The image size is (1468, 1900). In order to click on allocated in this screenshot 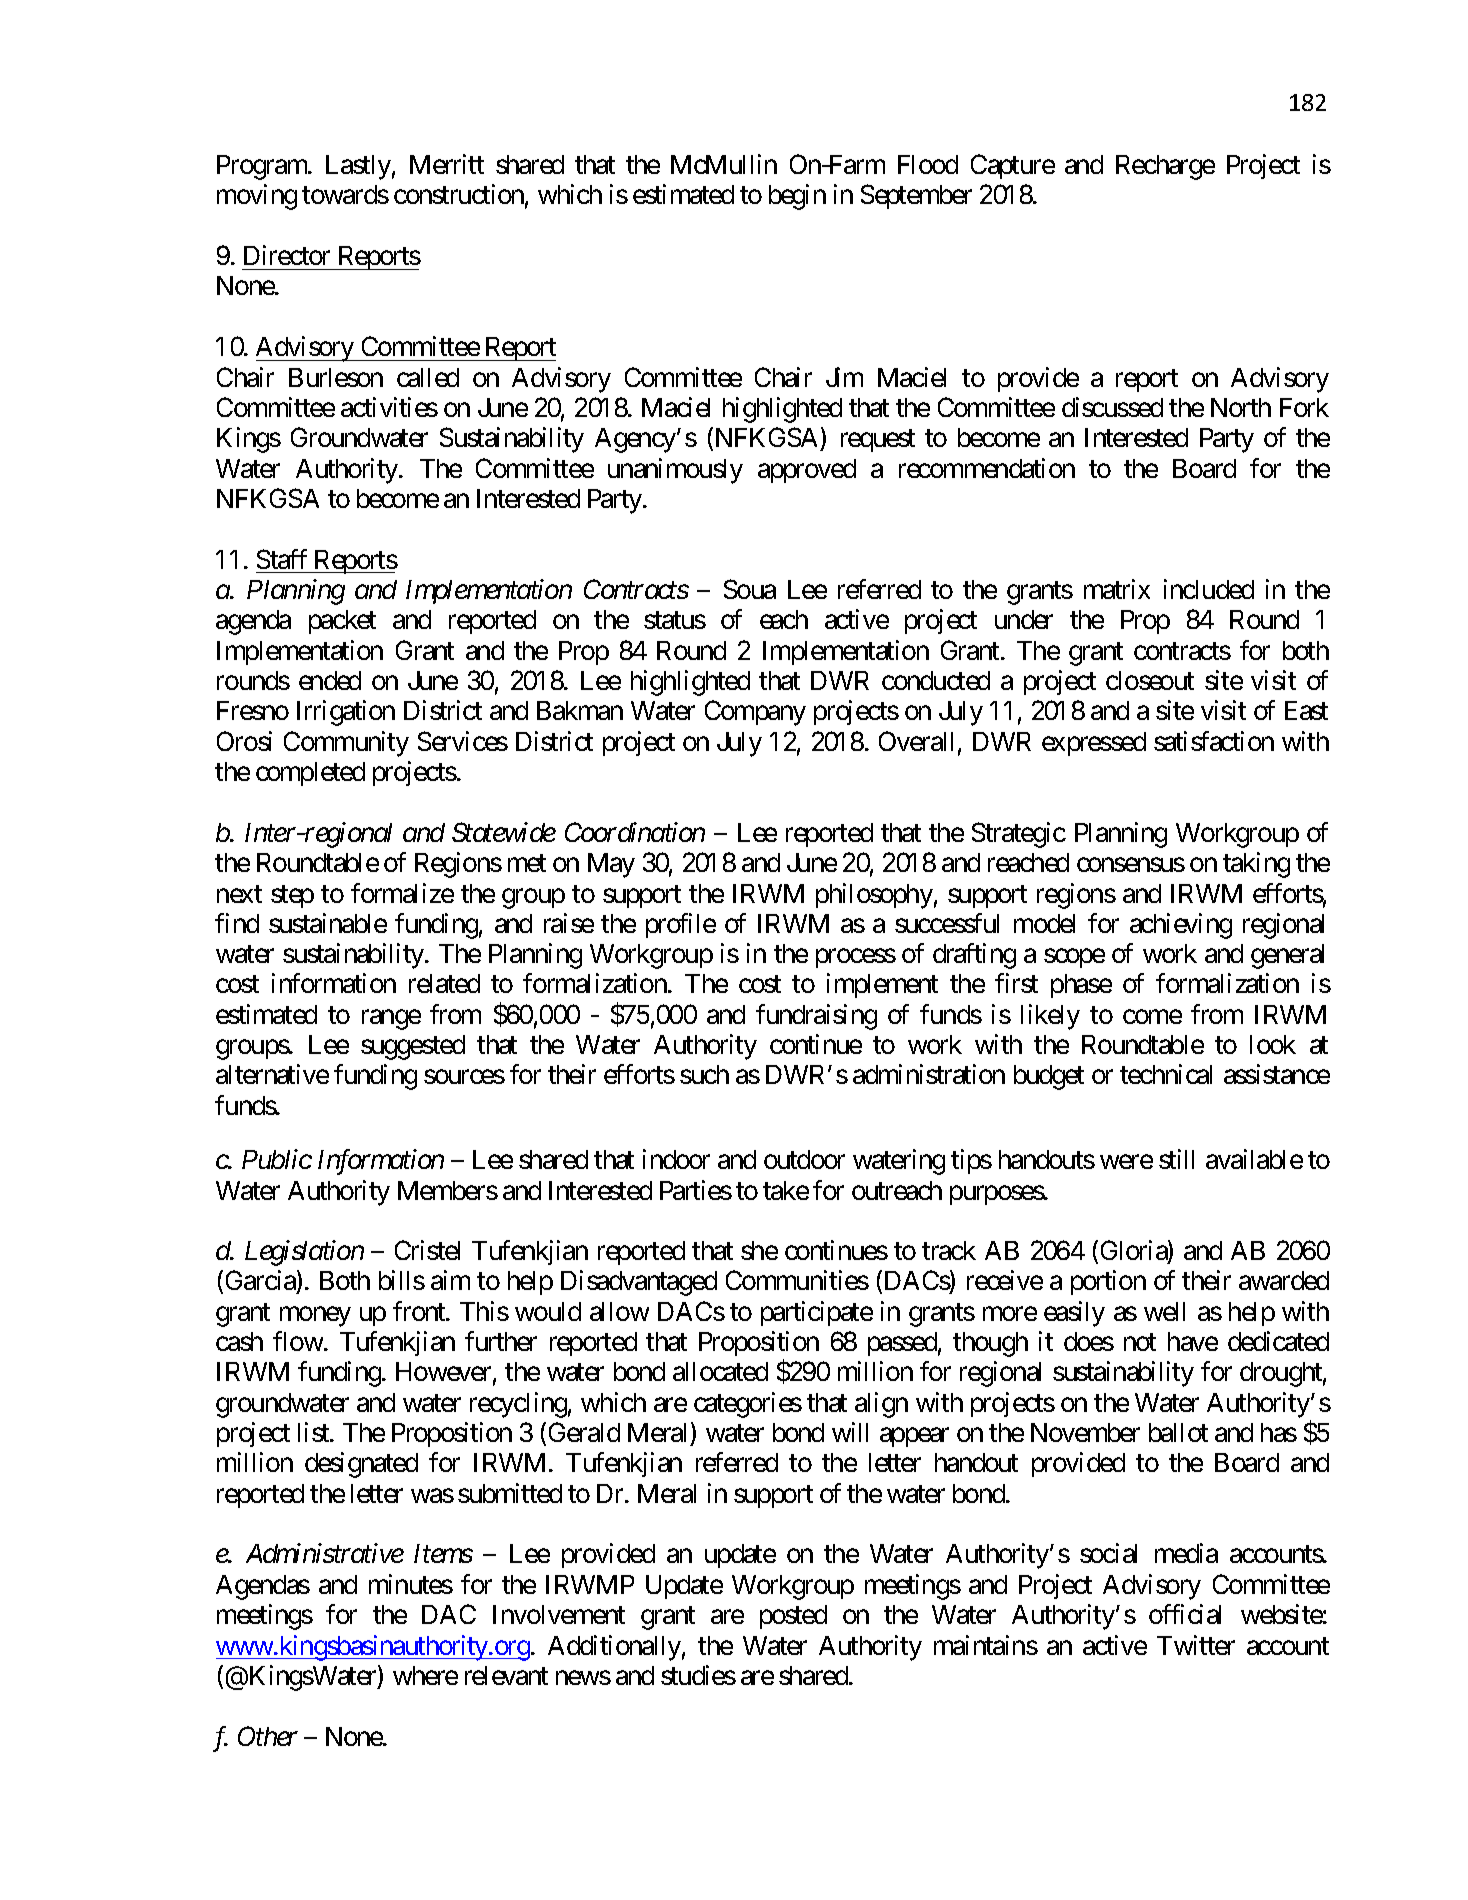, I will do `click(720, 1371)`.
